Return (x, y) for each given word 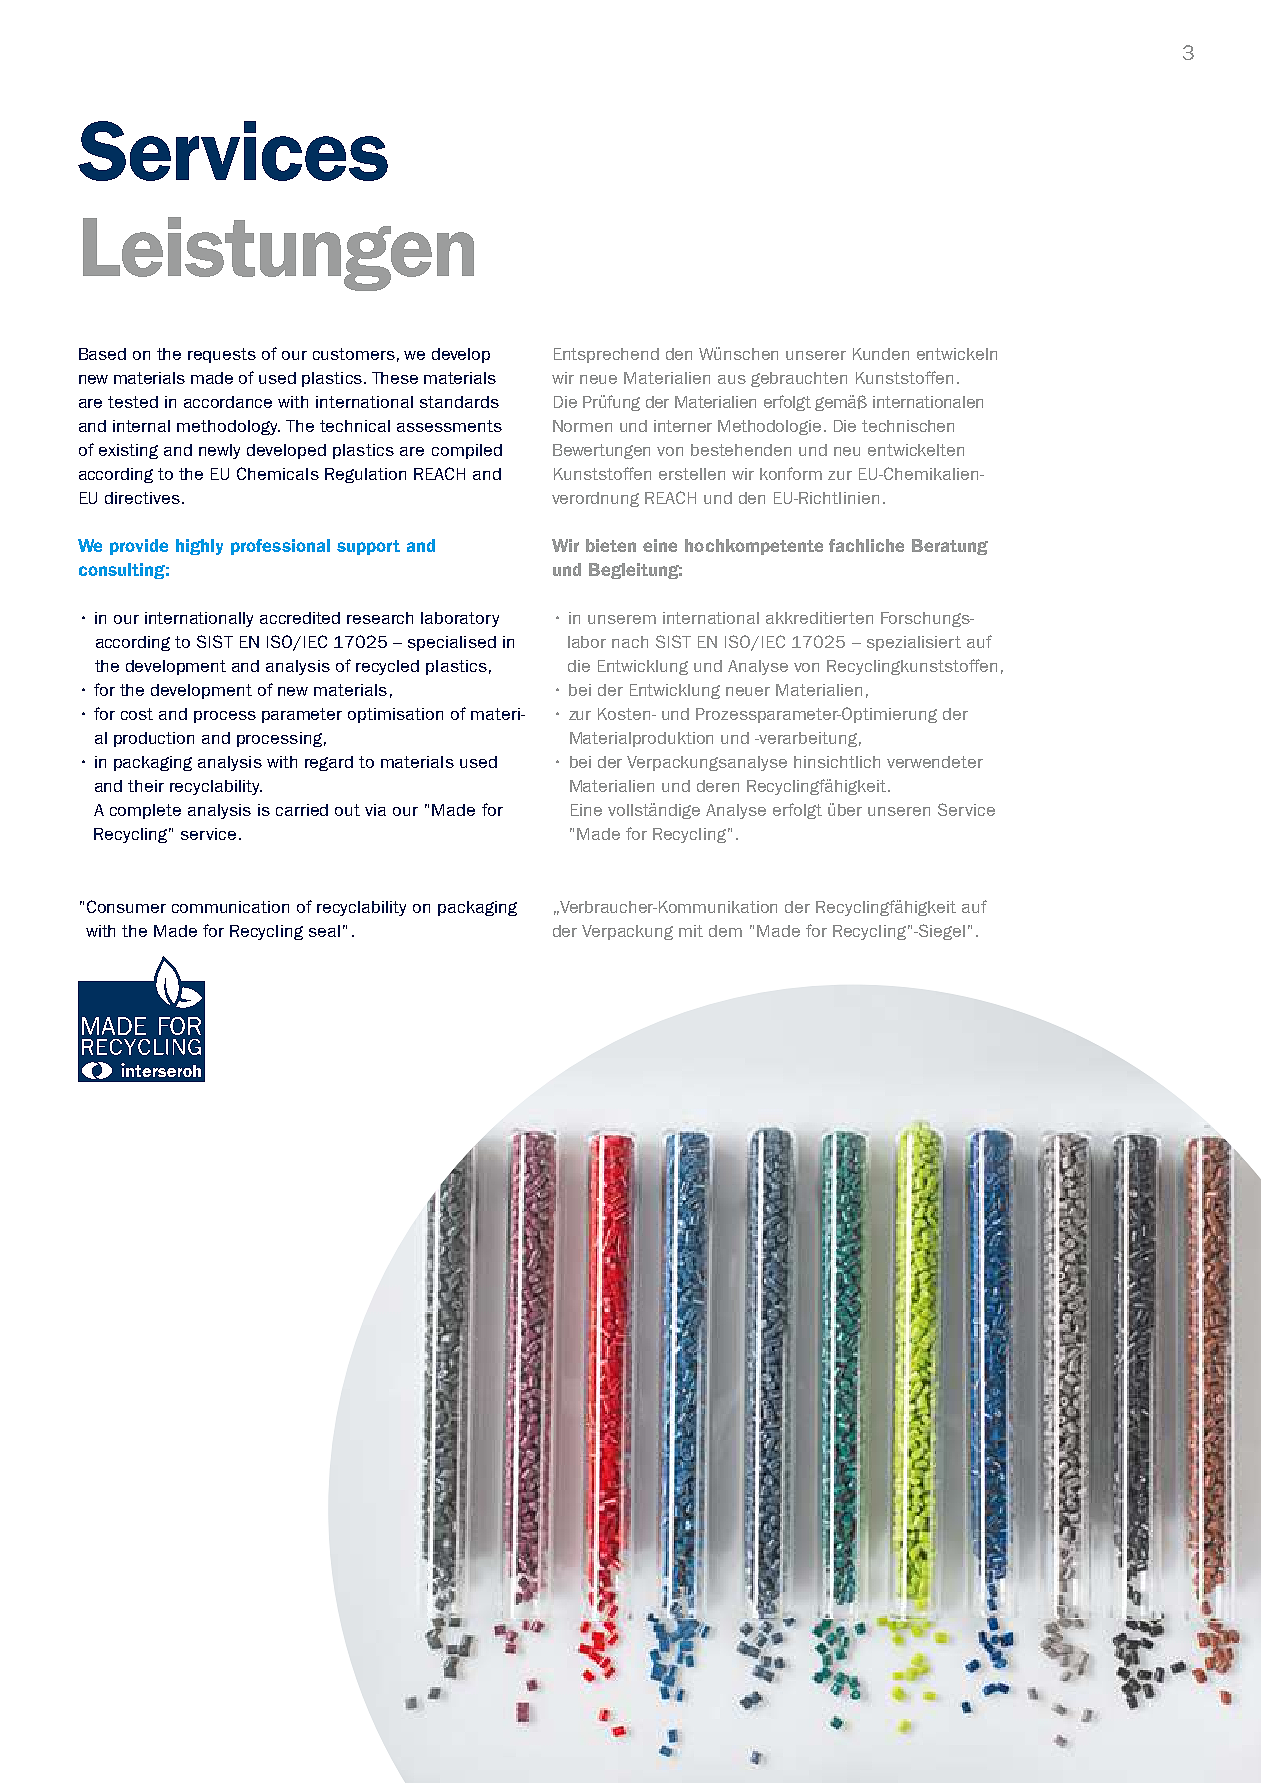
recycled (387, 667)
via (375, 810)
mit (691, 931)
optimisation (395, 715)
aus (732, 379)
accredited (300, 618)
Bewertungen (601, 451)
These (395, 378)
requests (222, 355)
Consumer (126, 906)
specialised (452, 643)
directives (142, 498)
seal (324, 931)
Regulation (365, 475)
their (146, 786)
